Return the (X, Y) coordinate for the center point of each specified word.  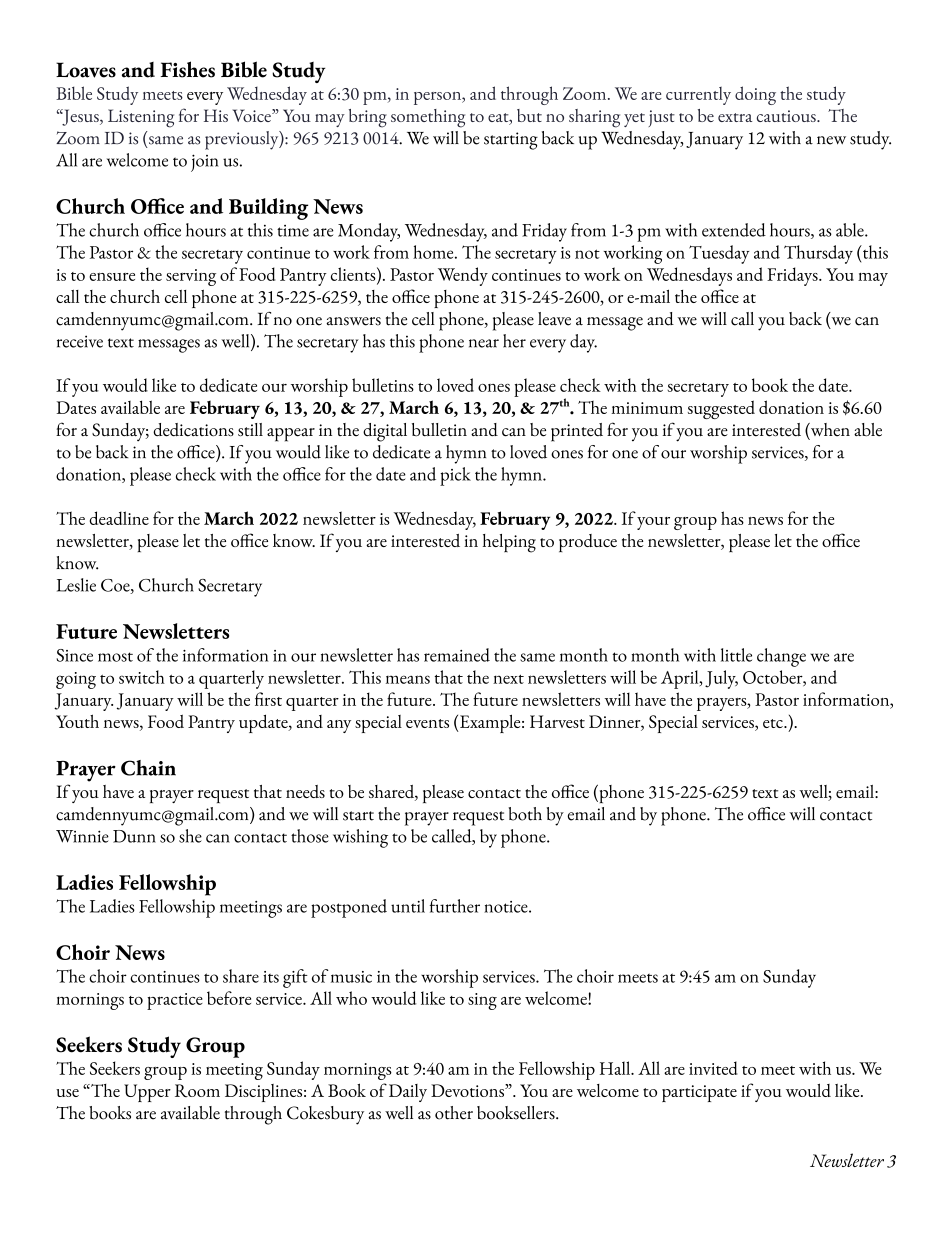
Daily (408, 1093)
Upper (147, 1093)
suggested (721, 409)
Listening (141, 118)
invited (713, 1068)
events (427, 723)
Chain (148, 768)
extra (735, 117)
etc (774, 723)
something (428, 118)
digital (385, 432)
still (250, 429)
